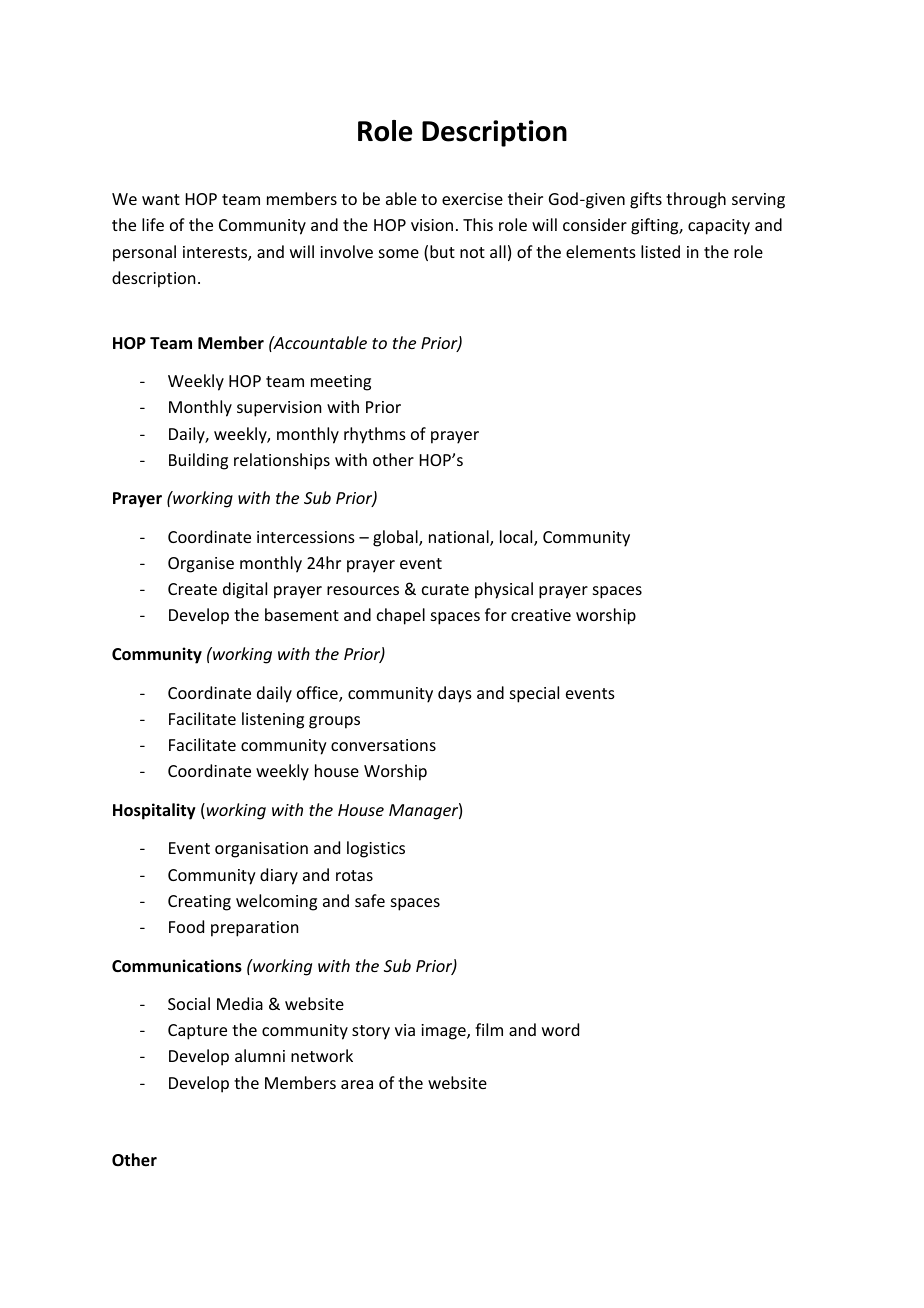 Image resolution: width=924 pixels, height=1308 pixels. I want to click on Capture, so click(197, 1032).
